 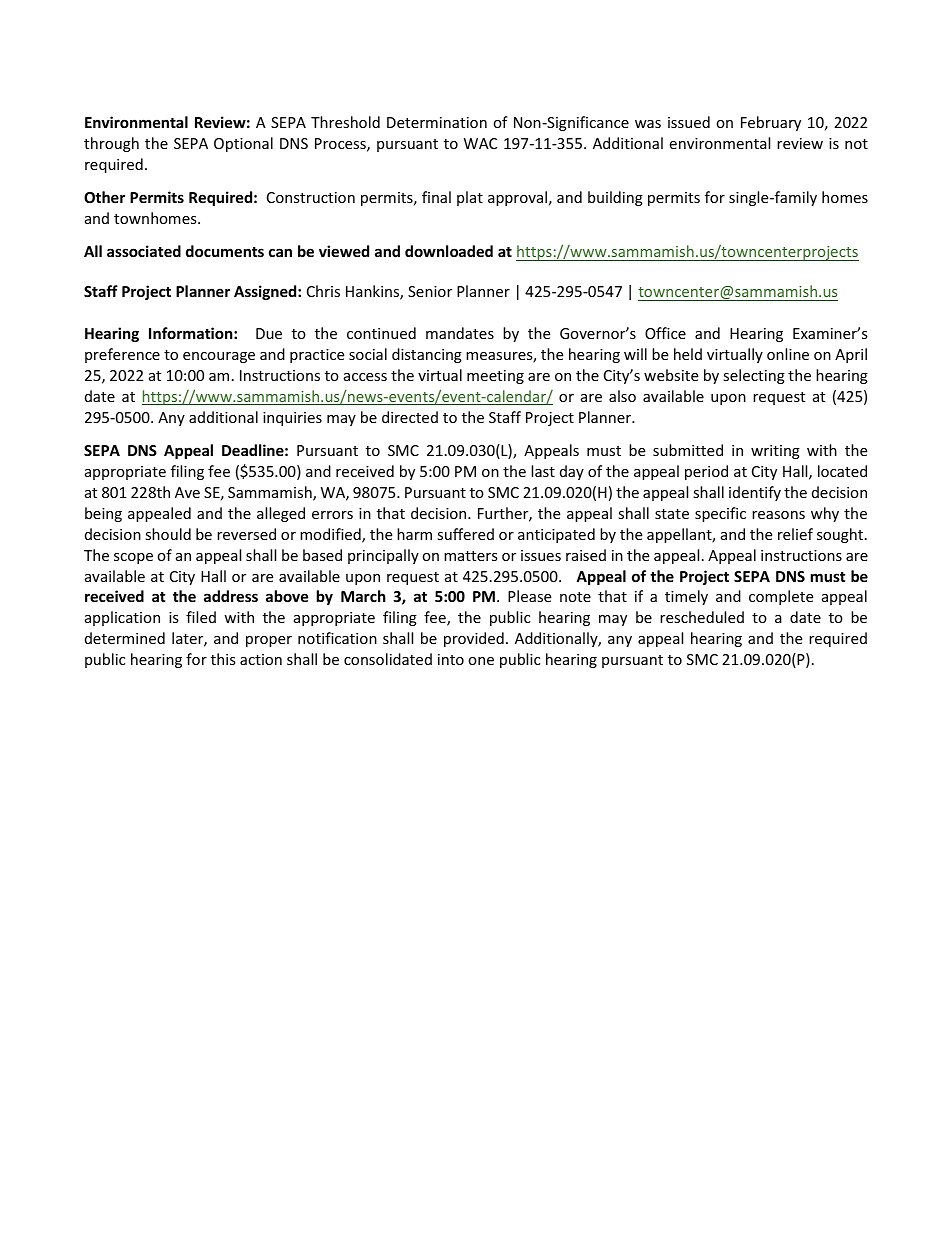 What do you see at coordinates (243, 144) in the page?
I see `Optional` at bounding box center [243, 144].
